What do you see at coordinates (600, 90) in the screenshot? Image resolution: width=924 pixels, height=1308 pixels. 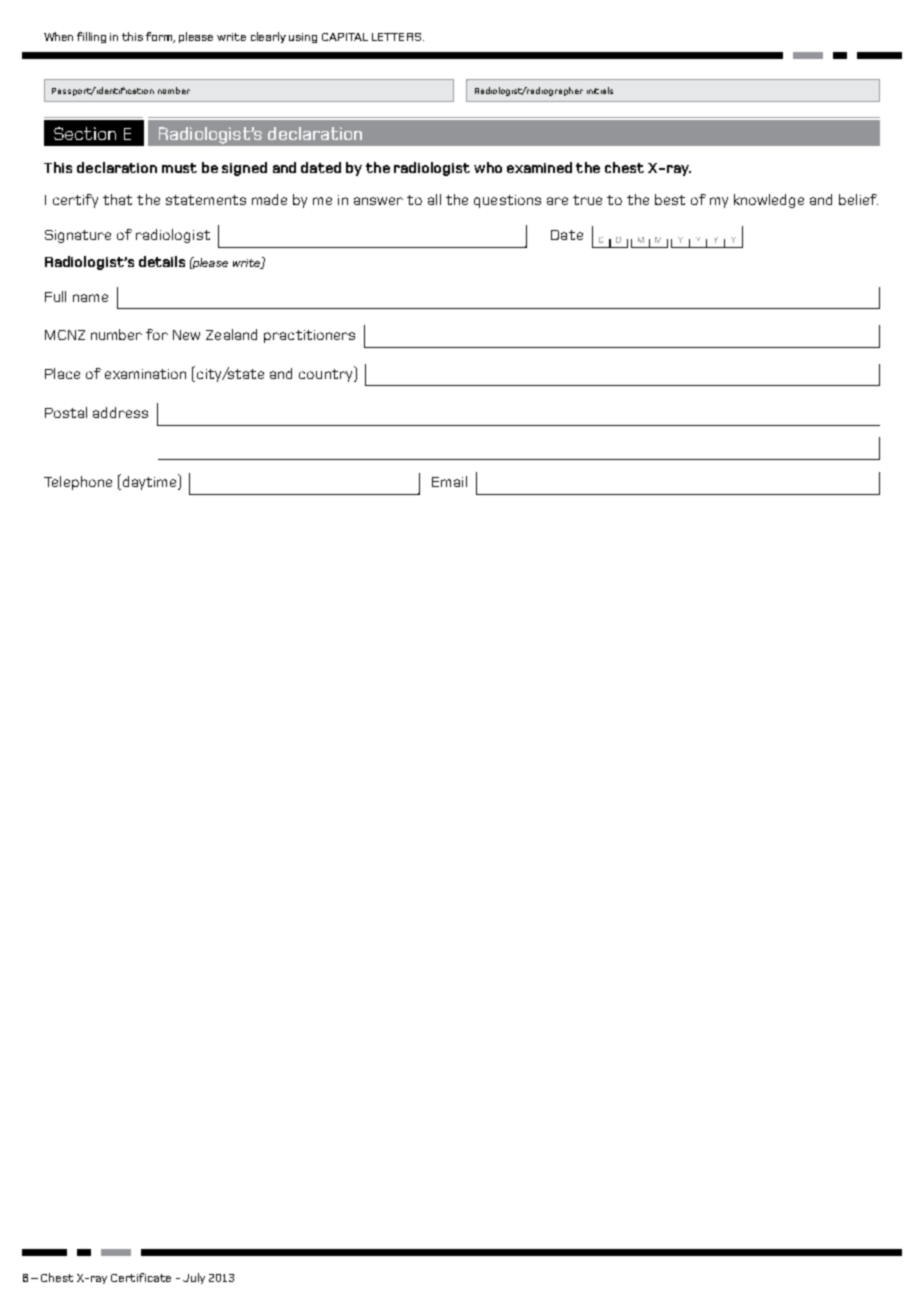 I see `initials` at bounding box center [600, 90].
